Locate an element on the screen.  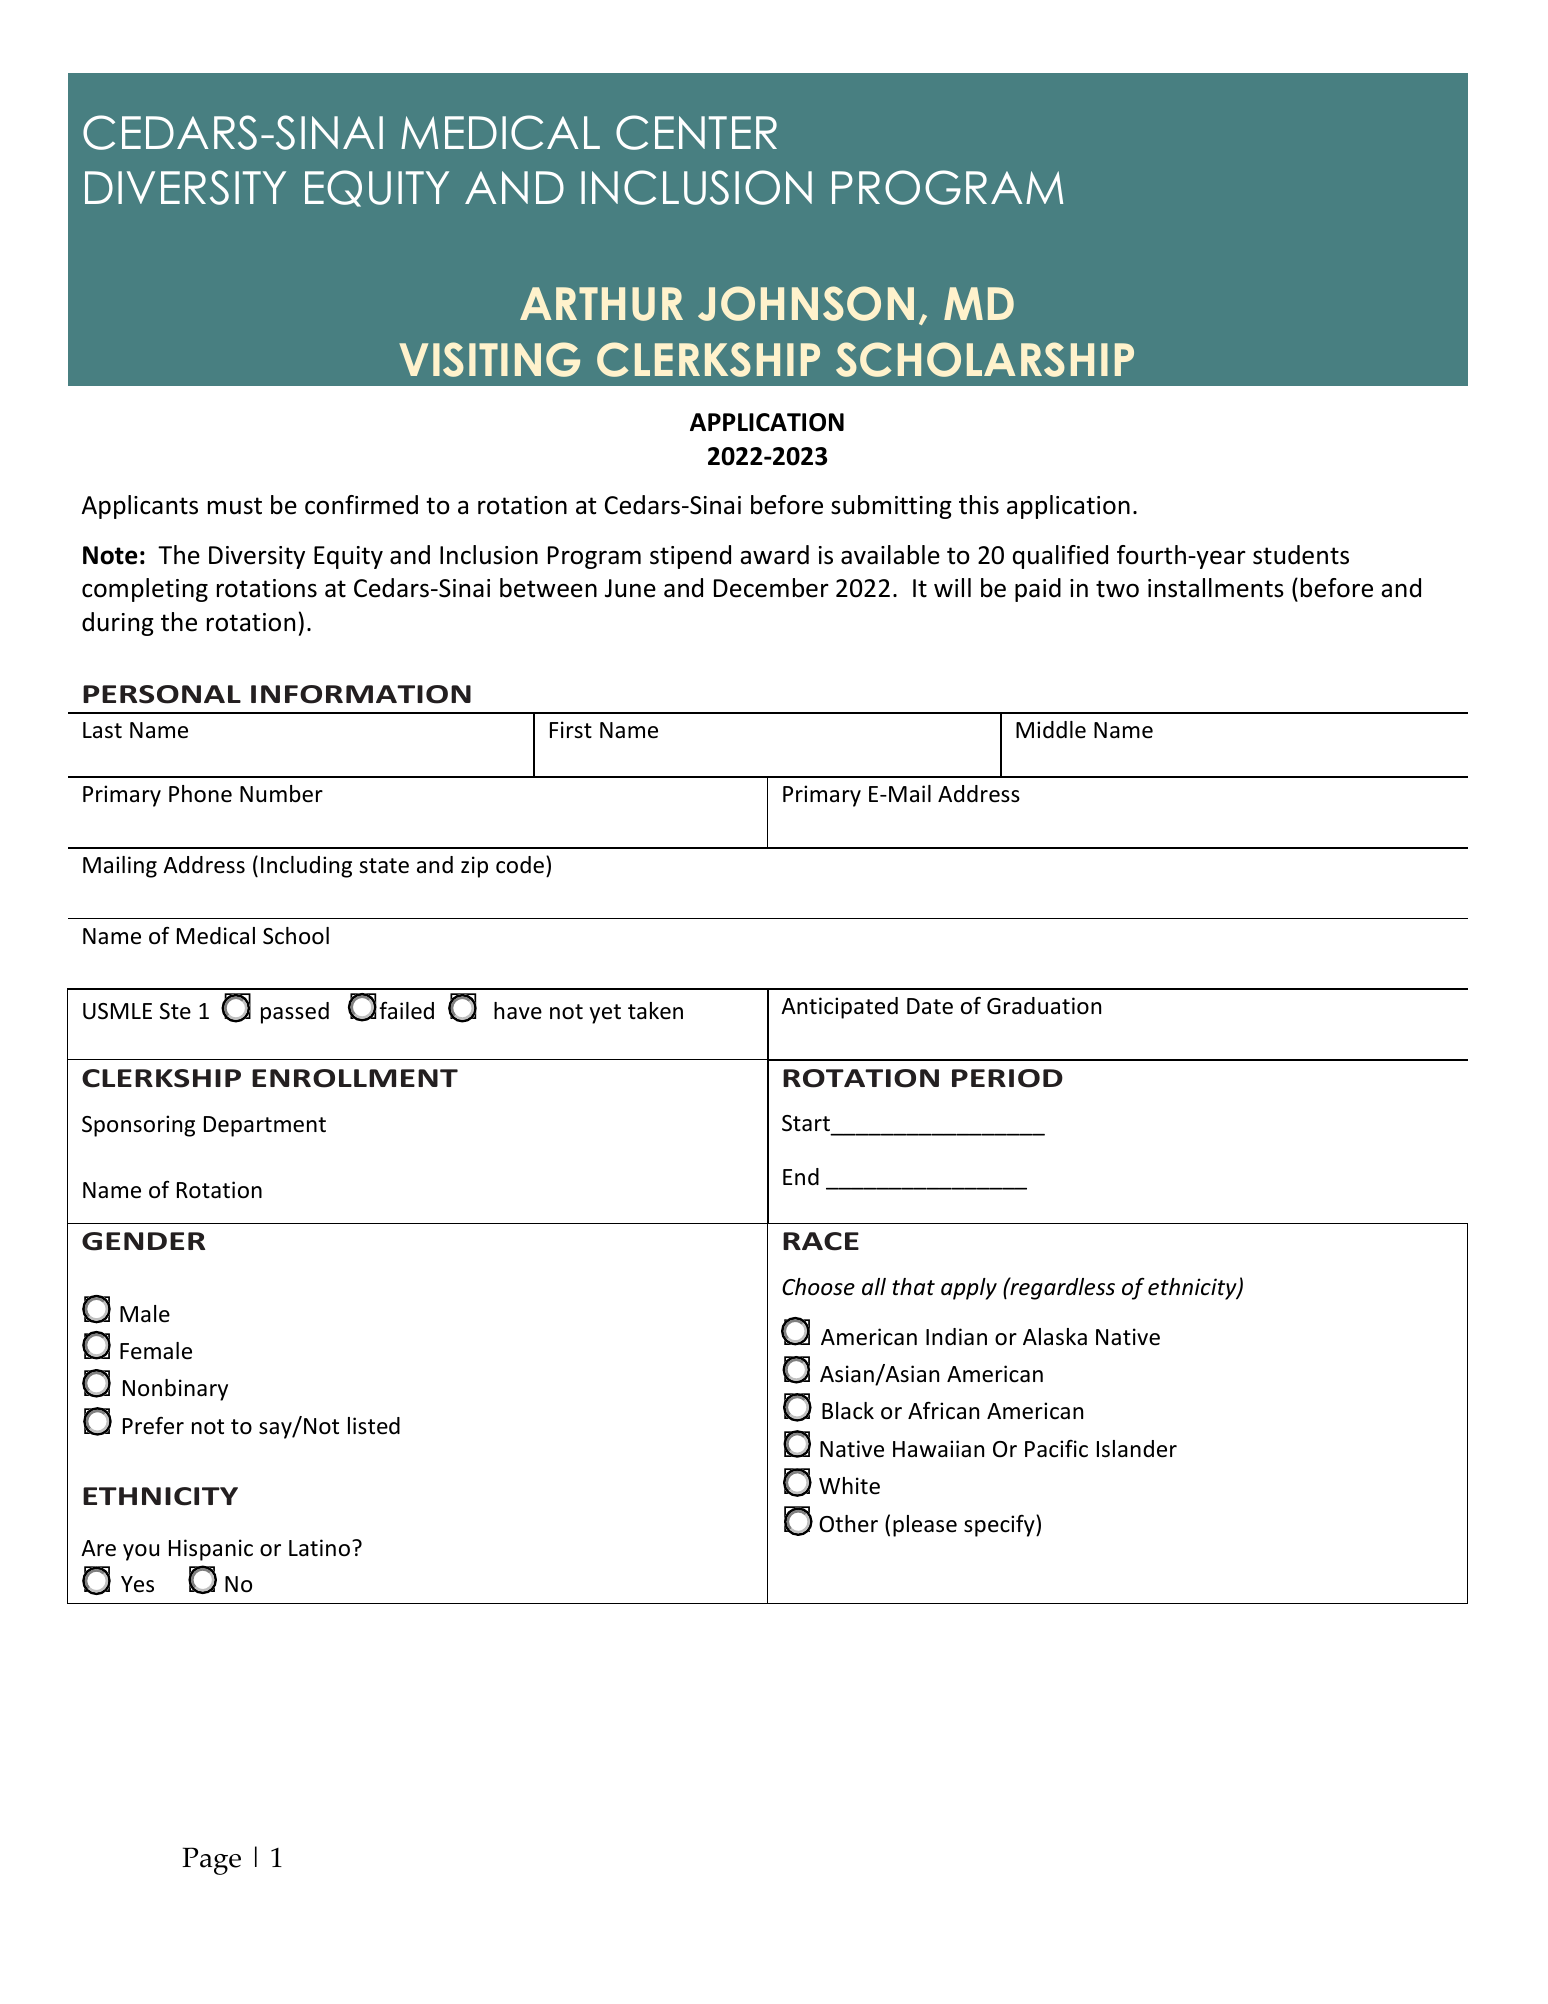
Graduation is located at coordinates (1044, 1006).
